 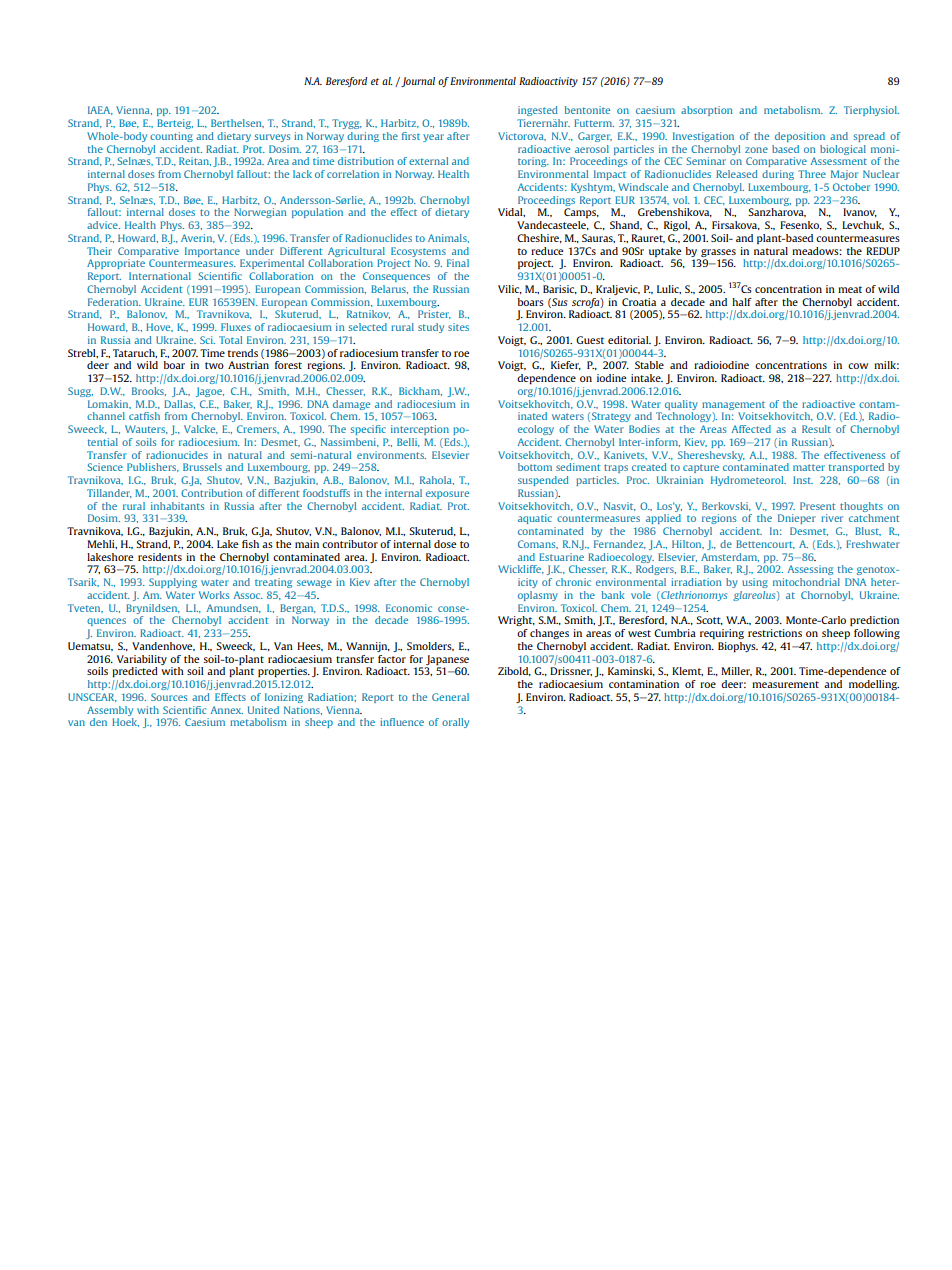 What do you see at coordinates (450, 697) in the page?
I see `General` at bounding box center [450, 697].
